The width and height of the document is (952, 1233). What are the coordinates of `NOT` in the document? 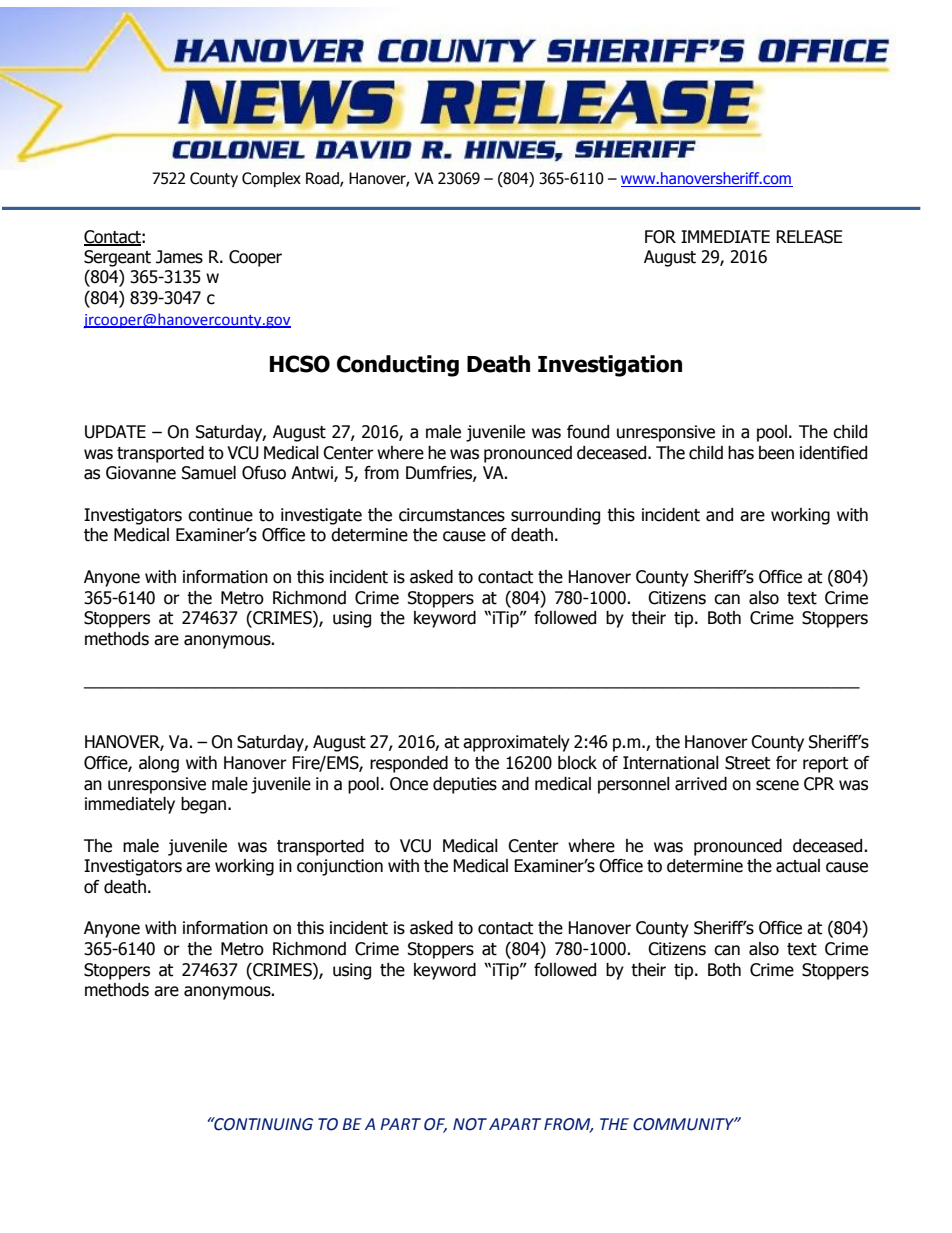 It's located at (470, 1124).
